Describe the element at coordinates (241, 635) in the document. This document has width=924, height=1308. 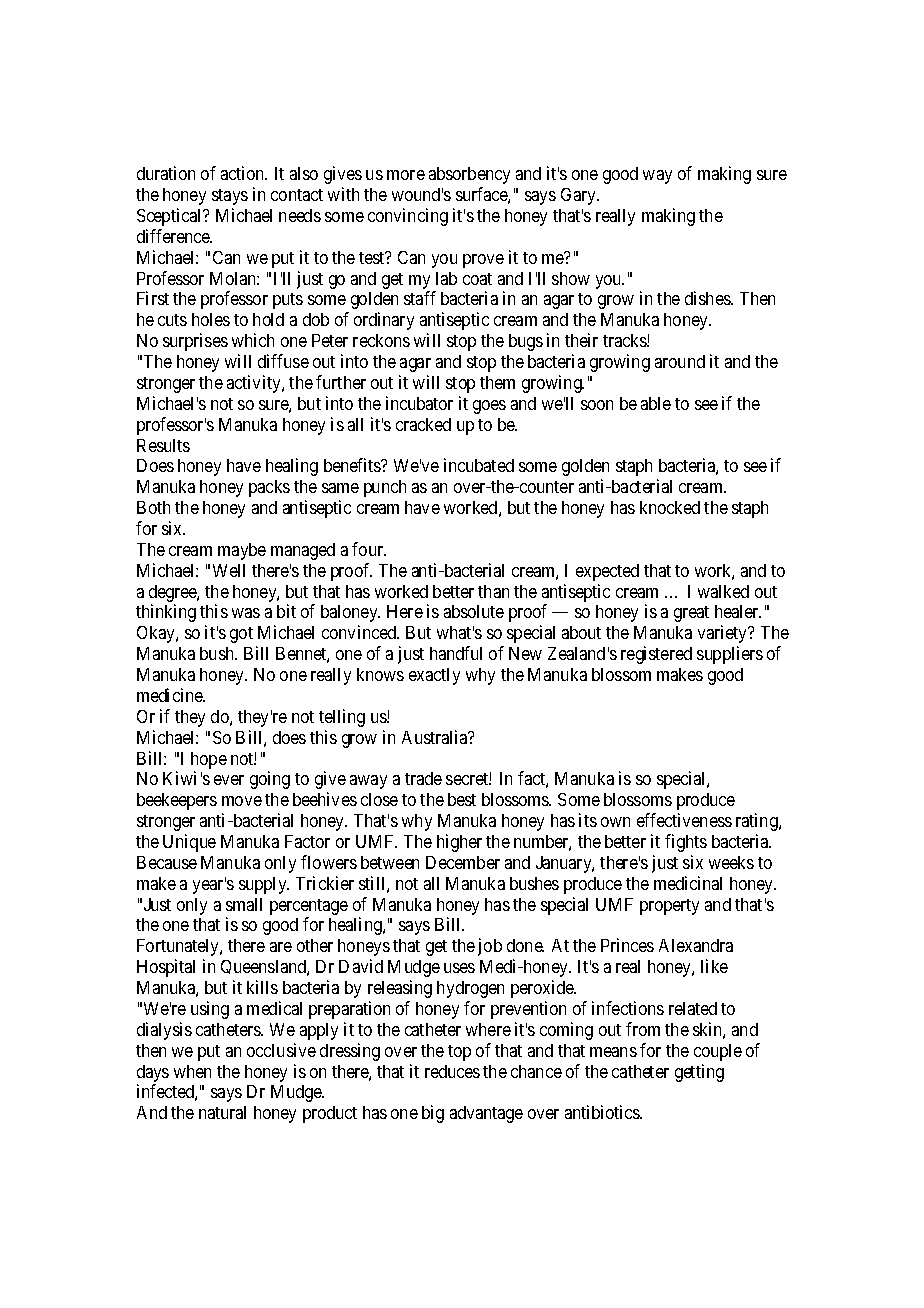
I see `got` at that location.
